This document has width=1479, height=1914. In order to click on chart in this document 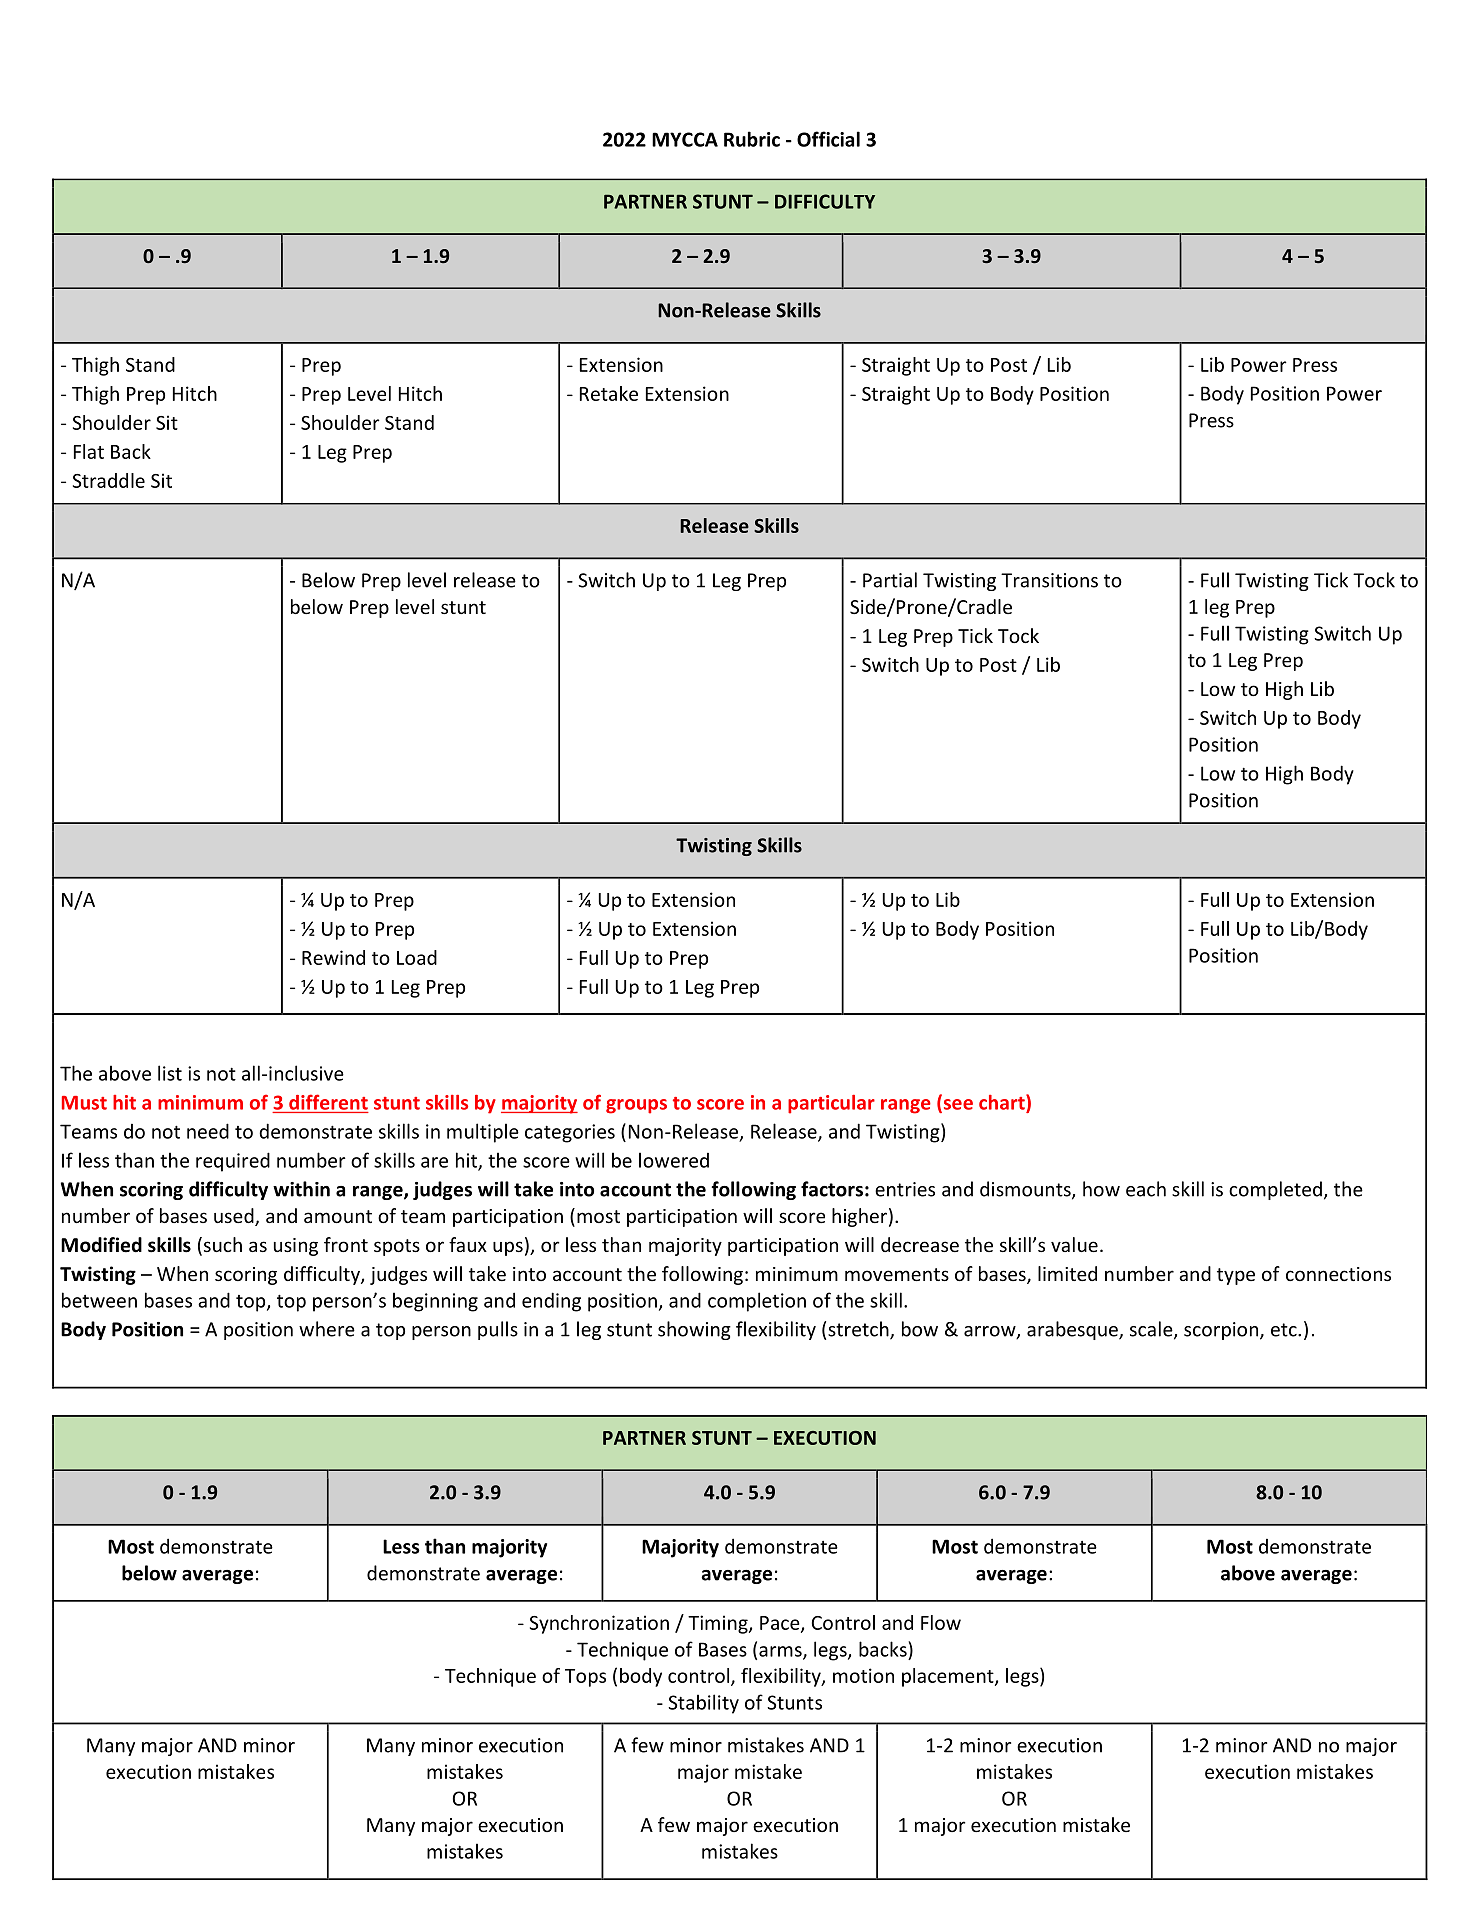, I will do `click(1003, 1102)`.
